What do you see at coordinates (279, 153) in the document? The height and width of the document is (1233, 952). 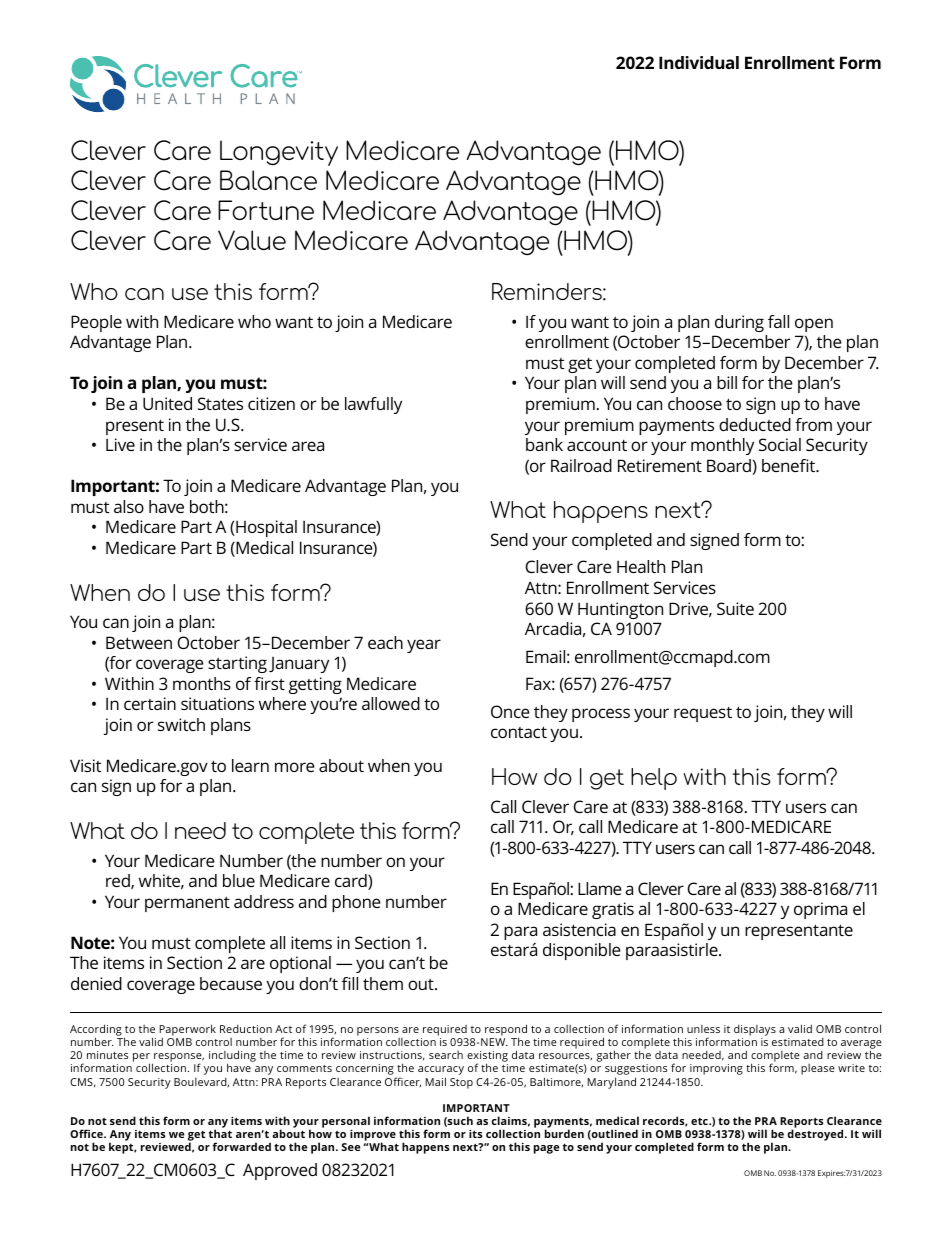 I see `Longevity` at bounding box center [279, 153].
